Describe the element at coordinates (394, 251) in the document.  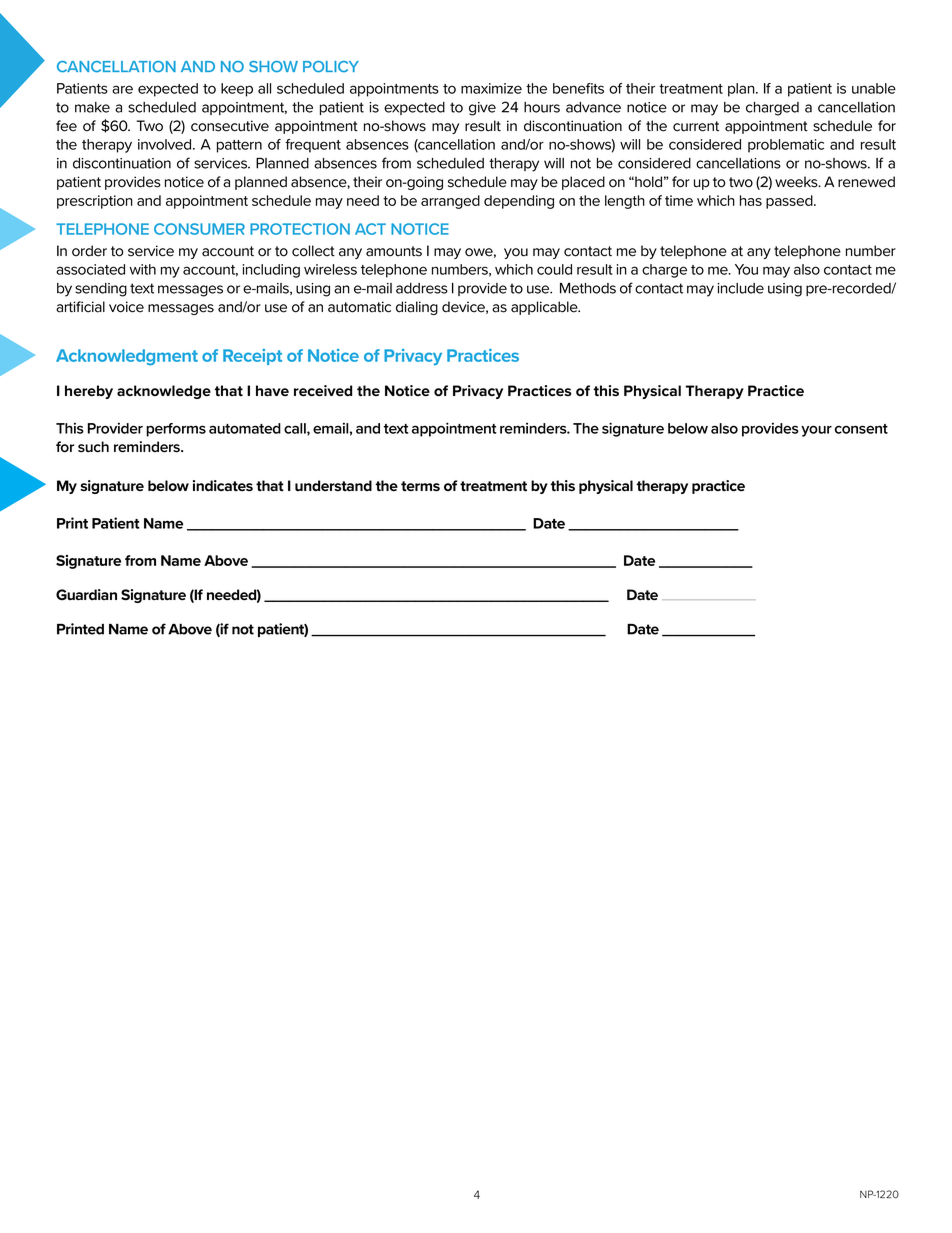
I see `amounts` at that location.
